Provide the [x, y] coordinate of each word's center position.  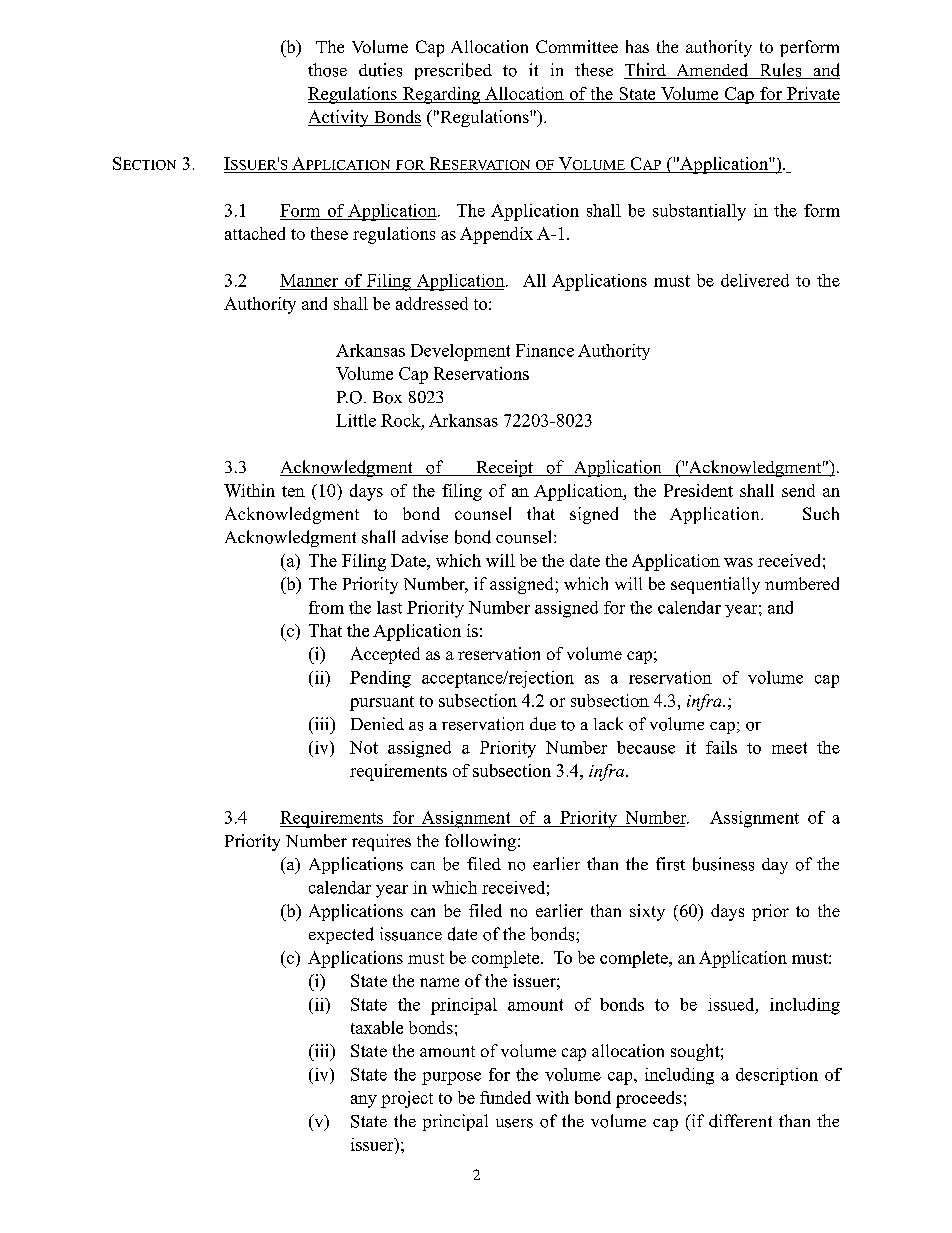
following [482, 842]
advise [425, 537]
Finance [545, 350]
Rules [780, 71]
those [327, 70]
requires [381, 842]
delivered [755, 280]
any [364, 1101]
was [738, 562]
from [326, 607]
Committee [577, 46]
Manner [309, 280]
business [723, 864]
